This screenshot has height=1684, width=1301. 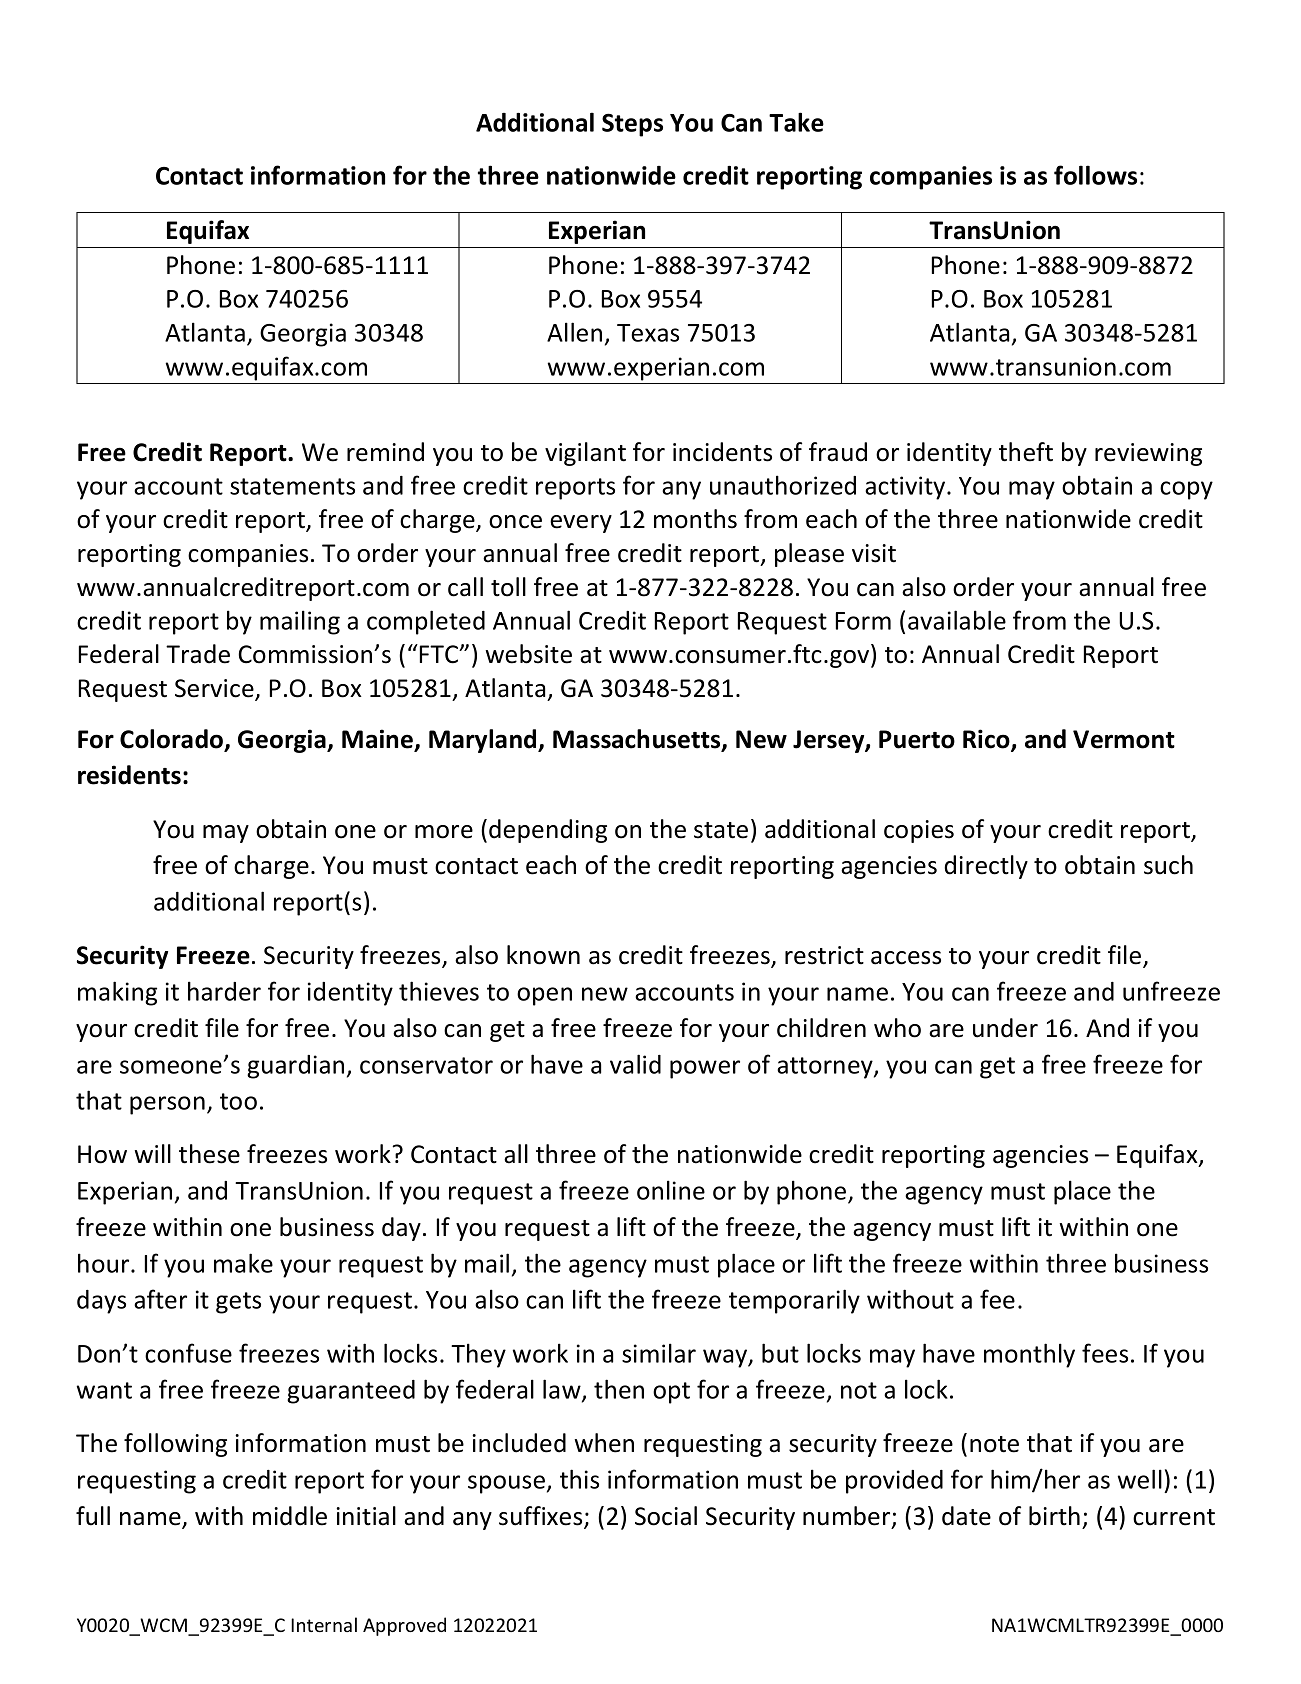 What do you see at coordinates (986, 867) in the screenshot?
I see `directly` at bounding box center [986, 867].
